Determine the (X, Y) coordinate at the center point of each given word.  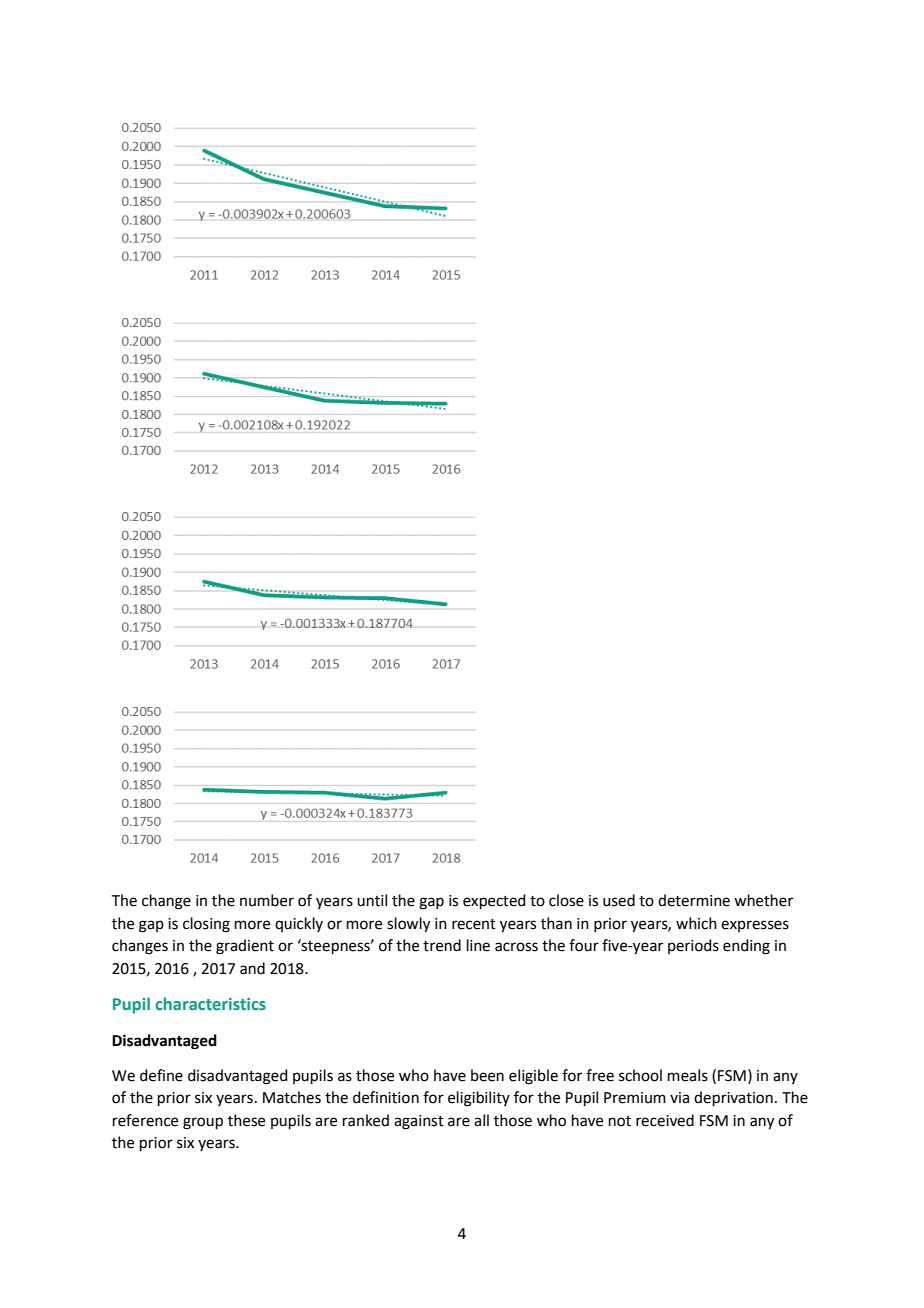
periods (693, 946)
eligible (533, 1077)
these (246, 1120)
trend (442, 945)
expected (494, 901)
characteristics (210, 1003)
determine (694, 900)
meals (688, 1075)
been (487, 1075)
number (267, 900)
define (161, 1075)
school (640, 1075)
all (481, 1120)
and (252, 968)
